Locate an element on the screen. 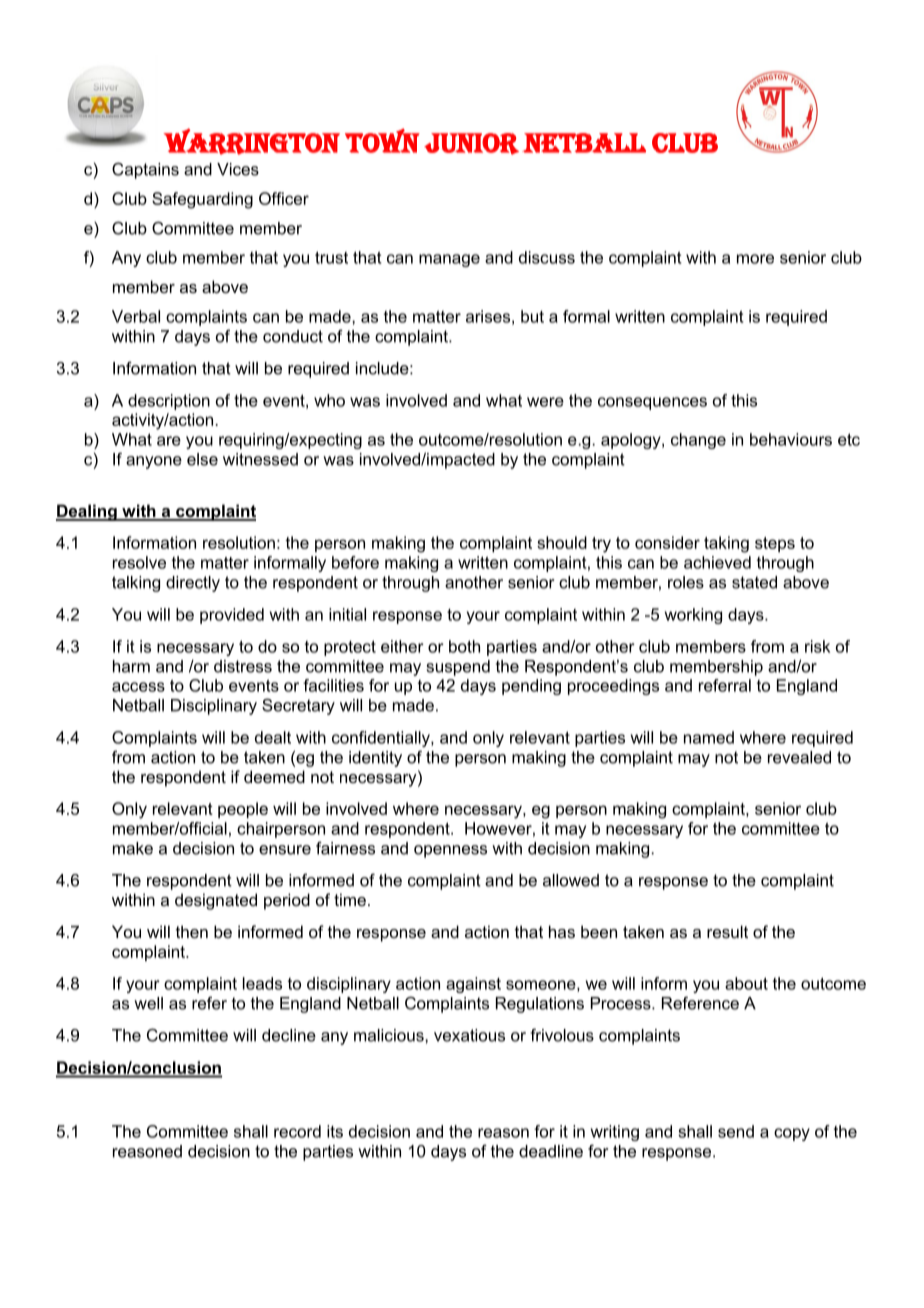 The image size is (924, 1308). JUNIOR is located at coordinates (471, 144).
